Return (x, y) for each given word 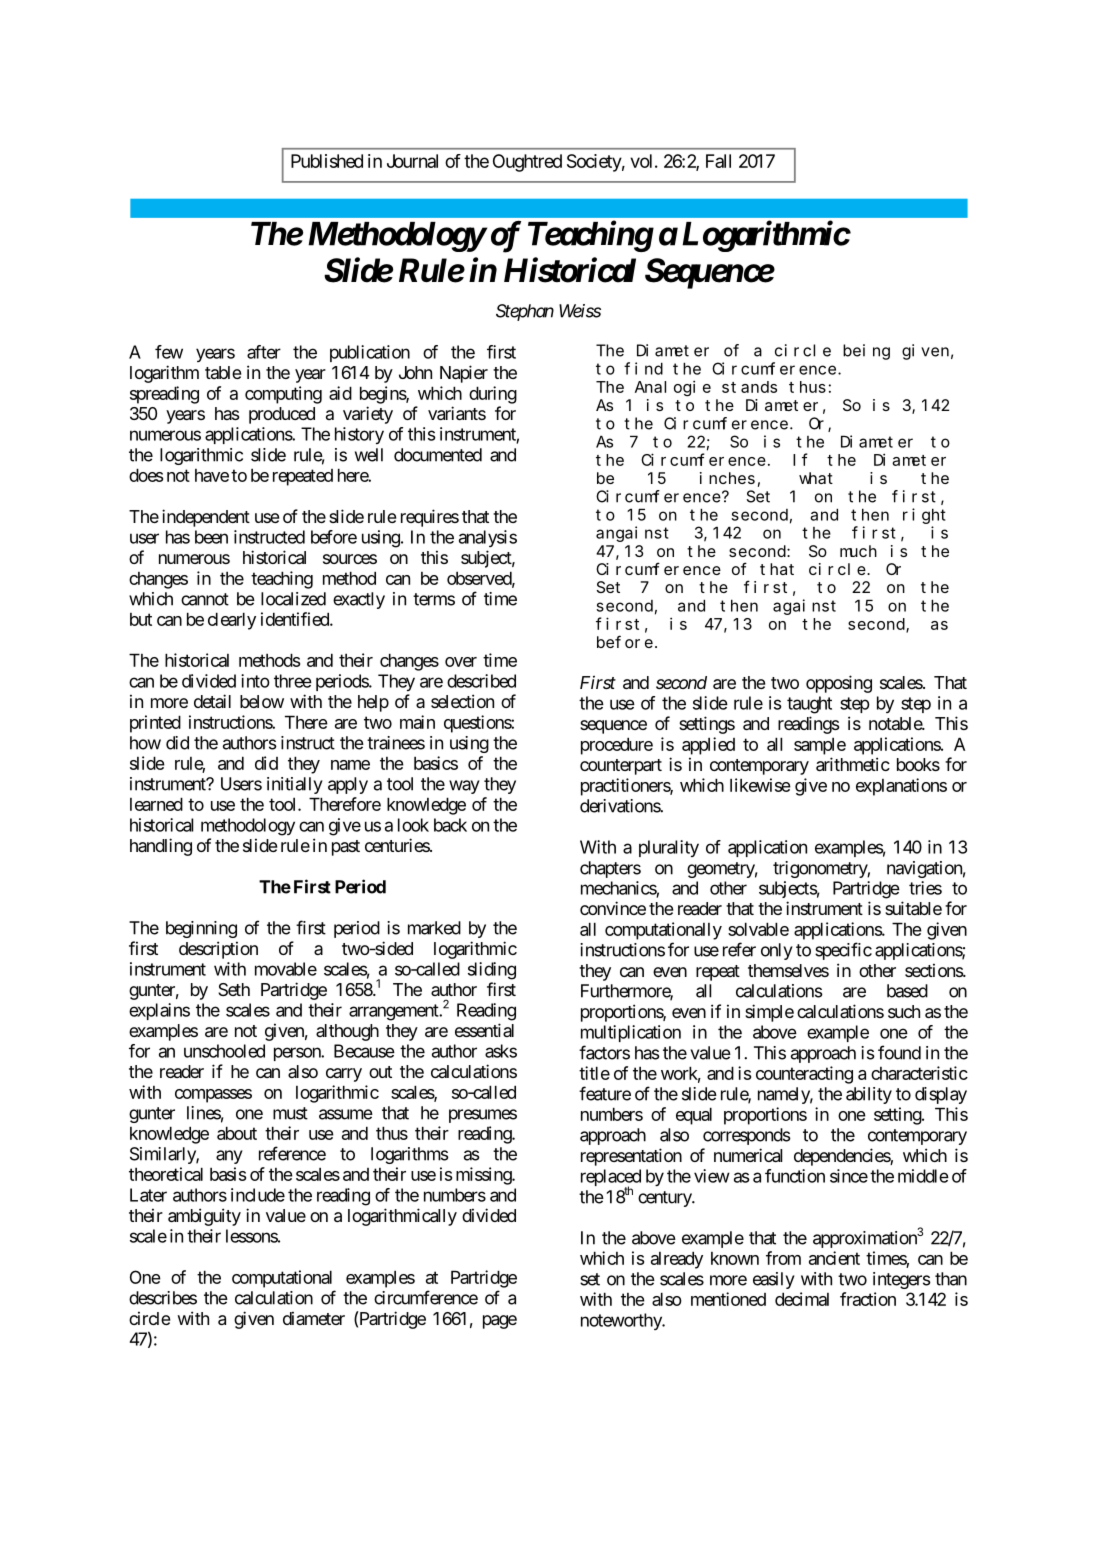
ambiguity (204, 1217)
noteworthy (622, 1321)
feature (605, 1093)
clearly (232, 621)
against (804, 607)
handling (161, 847)
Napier (464, 374)
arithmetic (853, 764)
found (899, 1052)
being (866, 352)
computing (283, 395)
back (450, 825)
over (461, 662)
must (290, 1113)
